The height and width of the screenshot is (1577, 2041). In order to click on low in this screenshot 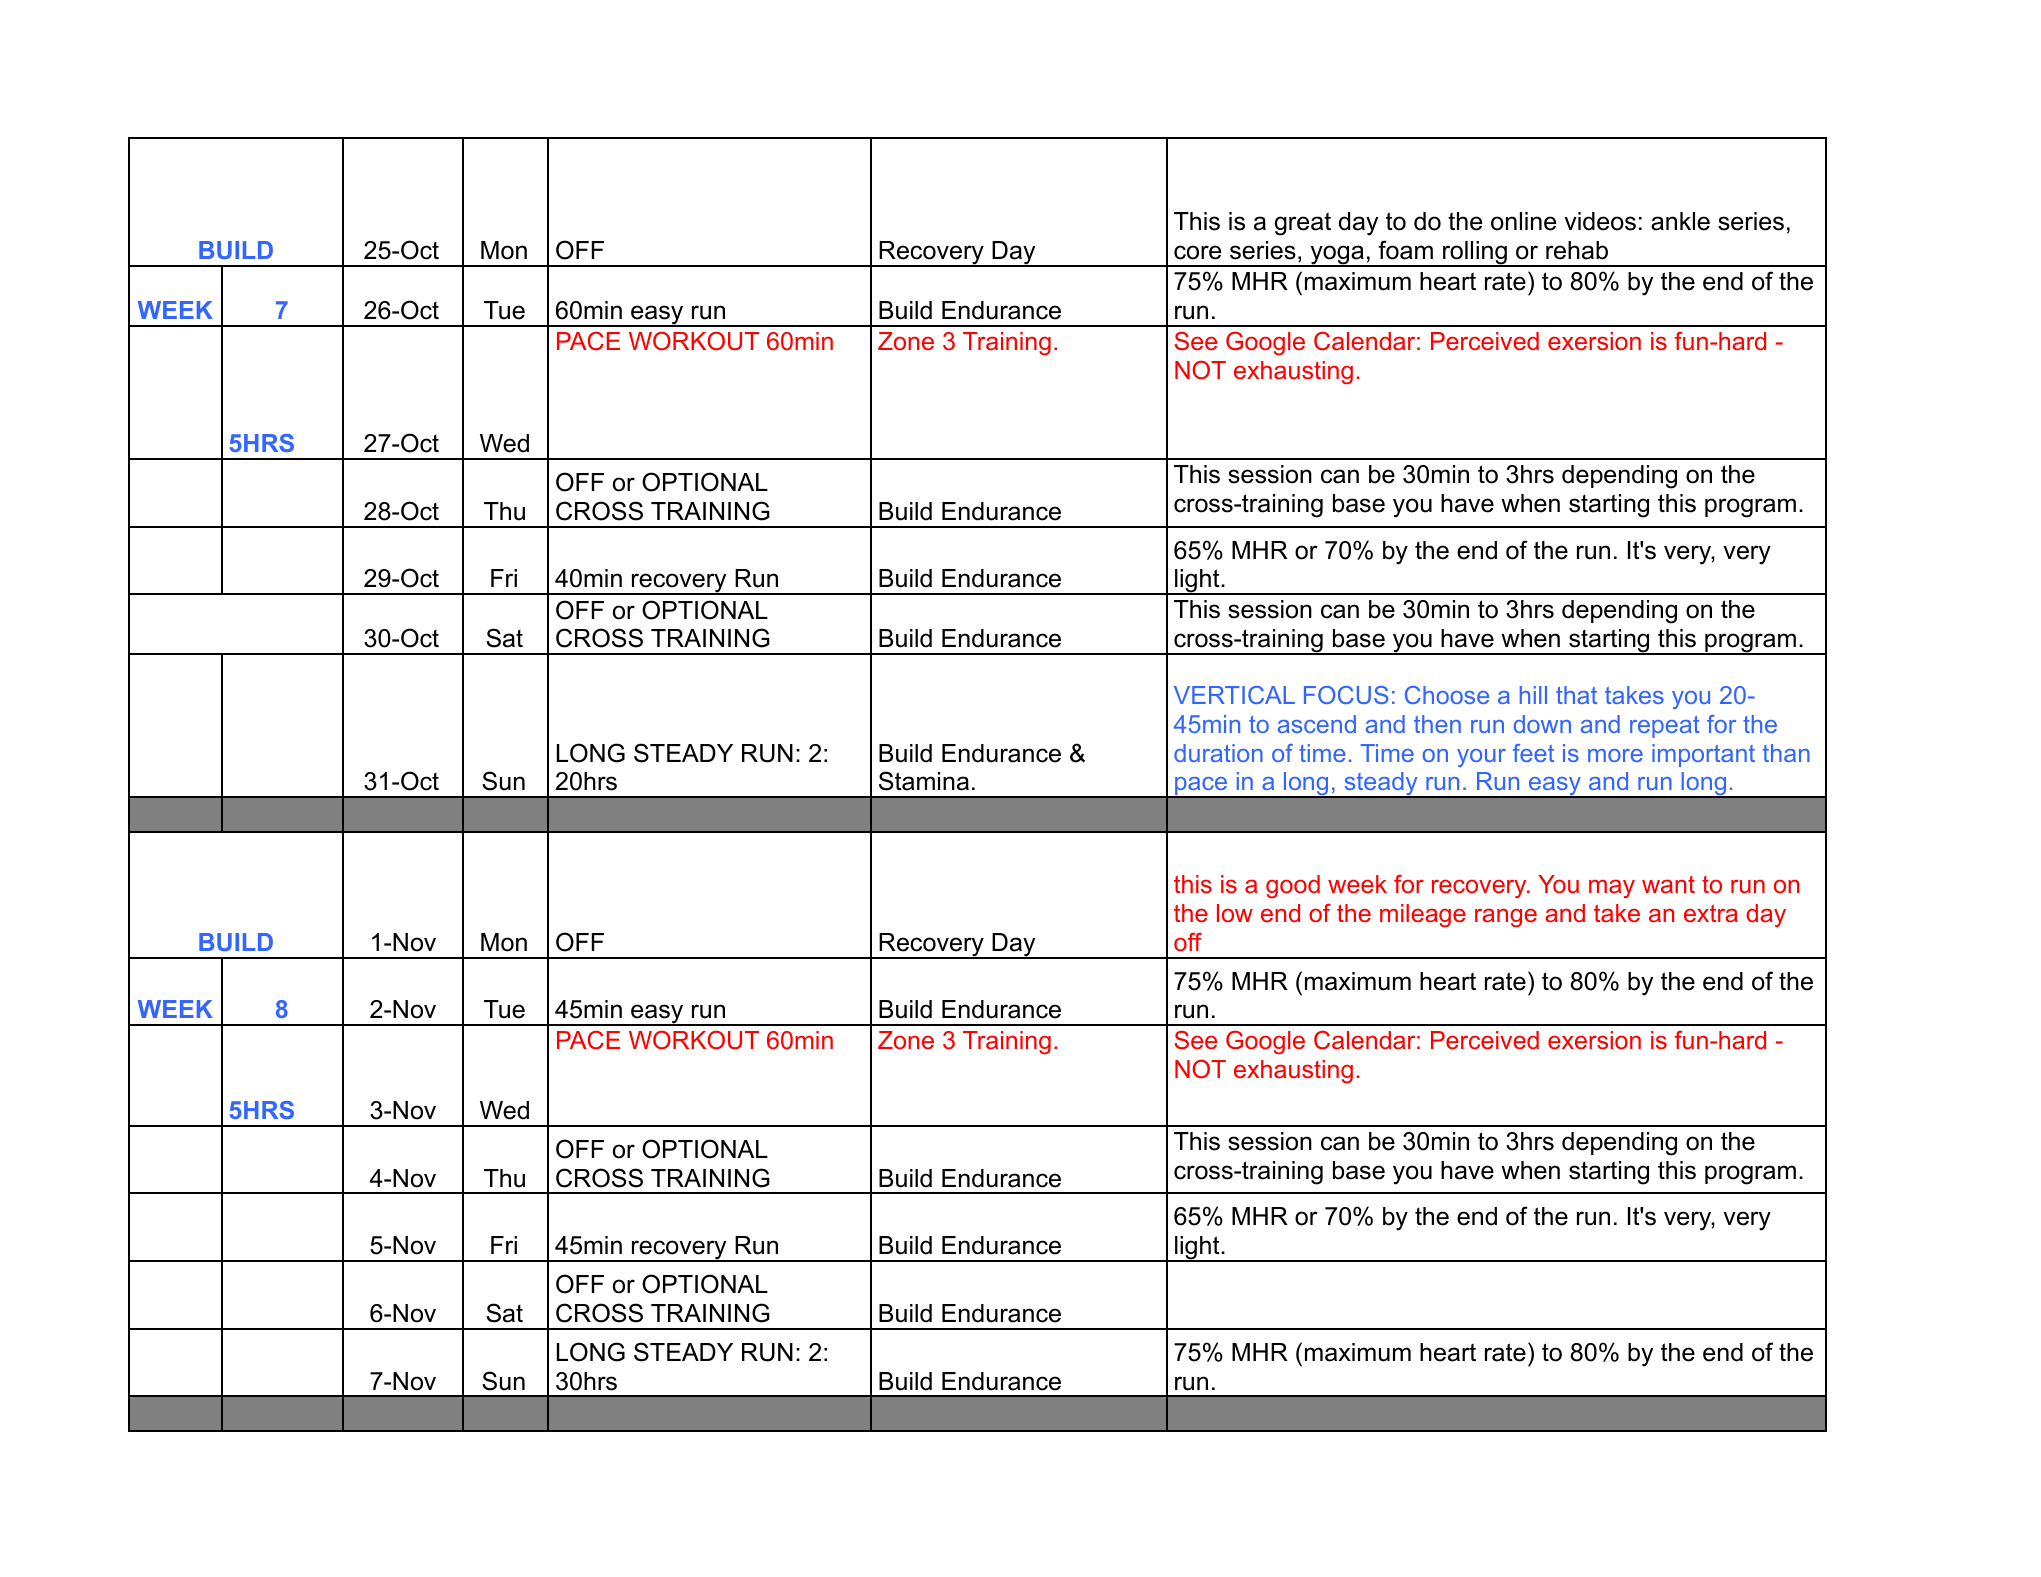, I will do `click(1235, 913)`.
